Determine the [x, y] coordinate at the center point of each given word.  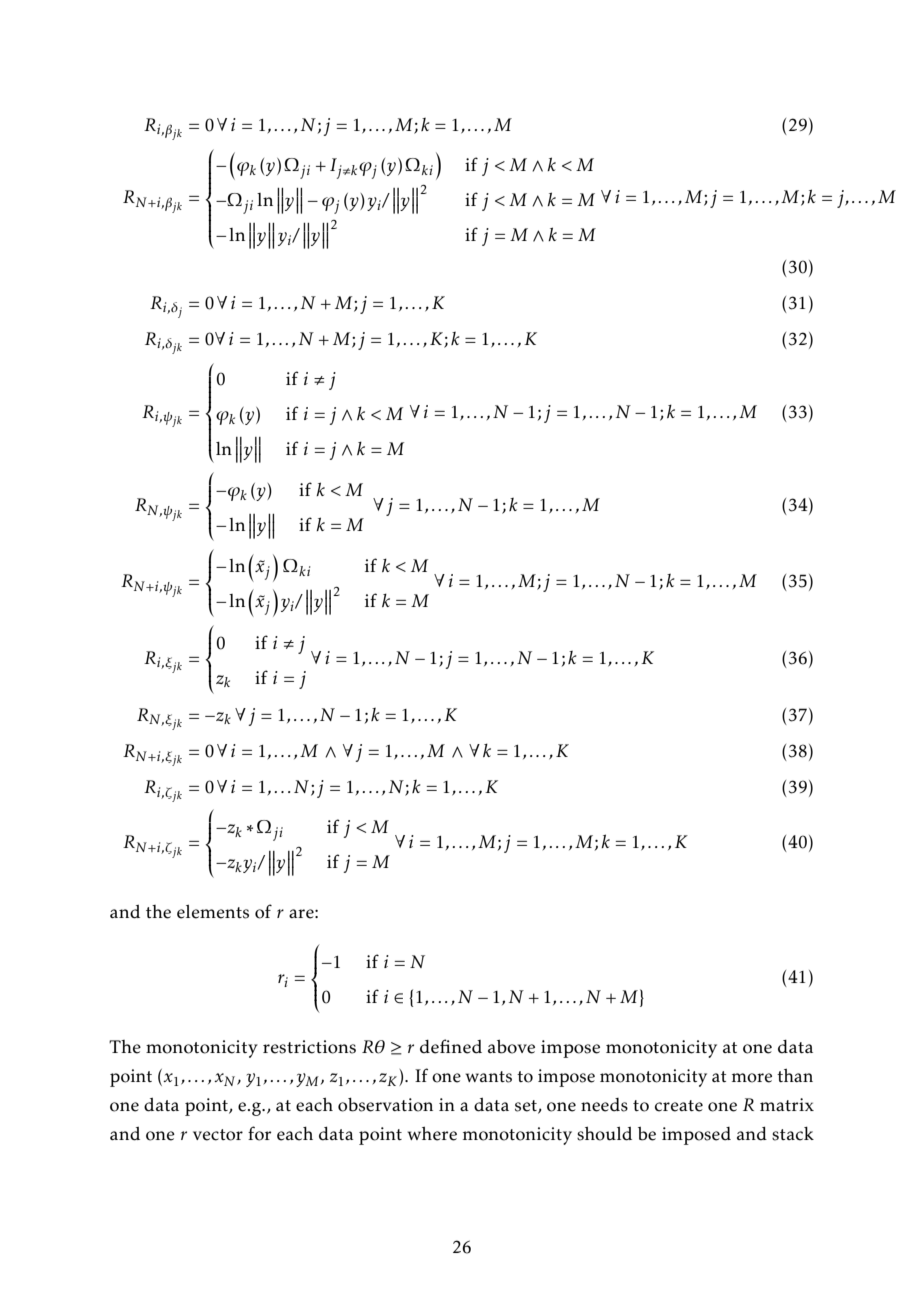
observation [385, 1105]
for [260, 1133]
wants [488, 1077]
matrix [787, 1104]
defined [451, 1046]
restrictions [309, 1047]
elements [213, 912]
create [679, 1106]
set [527, 1107]
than [795, 1075]
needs [604, 1105]
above [511, 1047]
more [752, 1078]
